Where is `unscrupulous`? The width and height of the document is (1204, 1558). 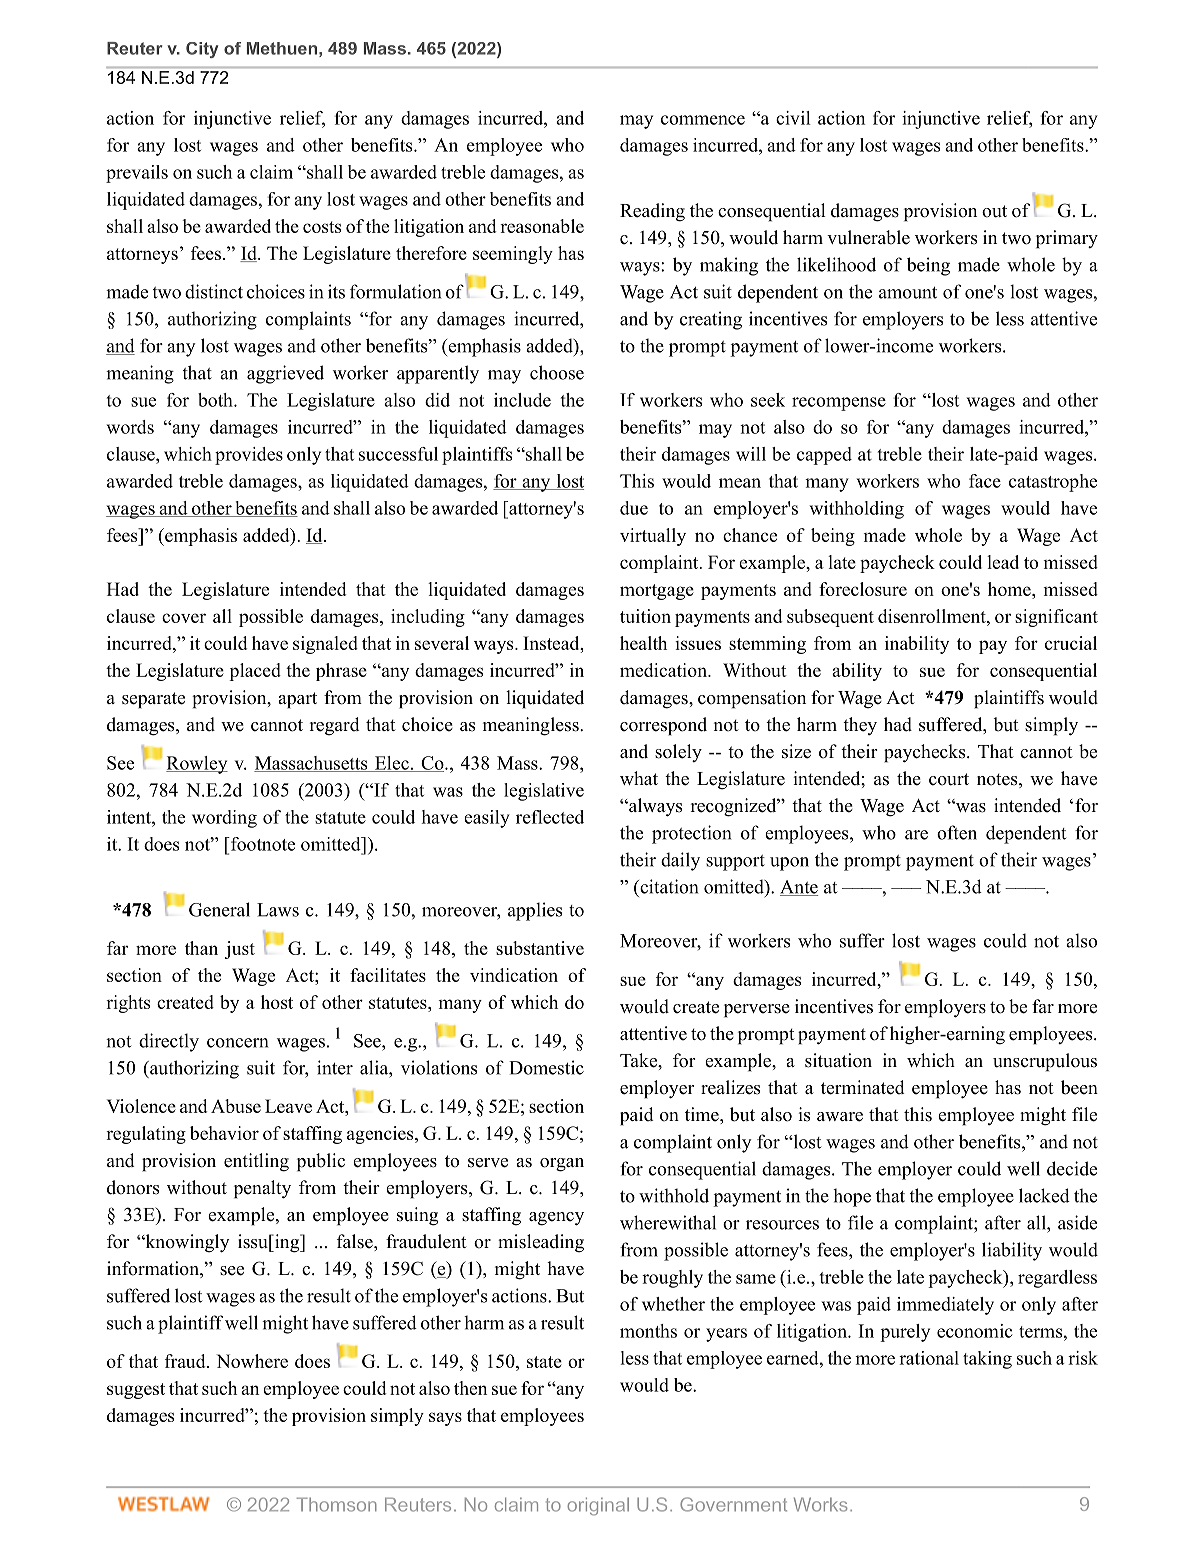 unscrupulous is located at coordinates (1045, 1062).
